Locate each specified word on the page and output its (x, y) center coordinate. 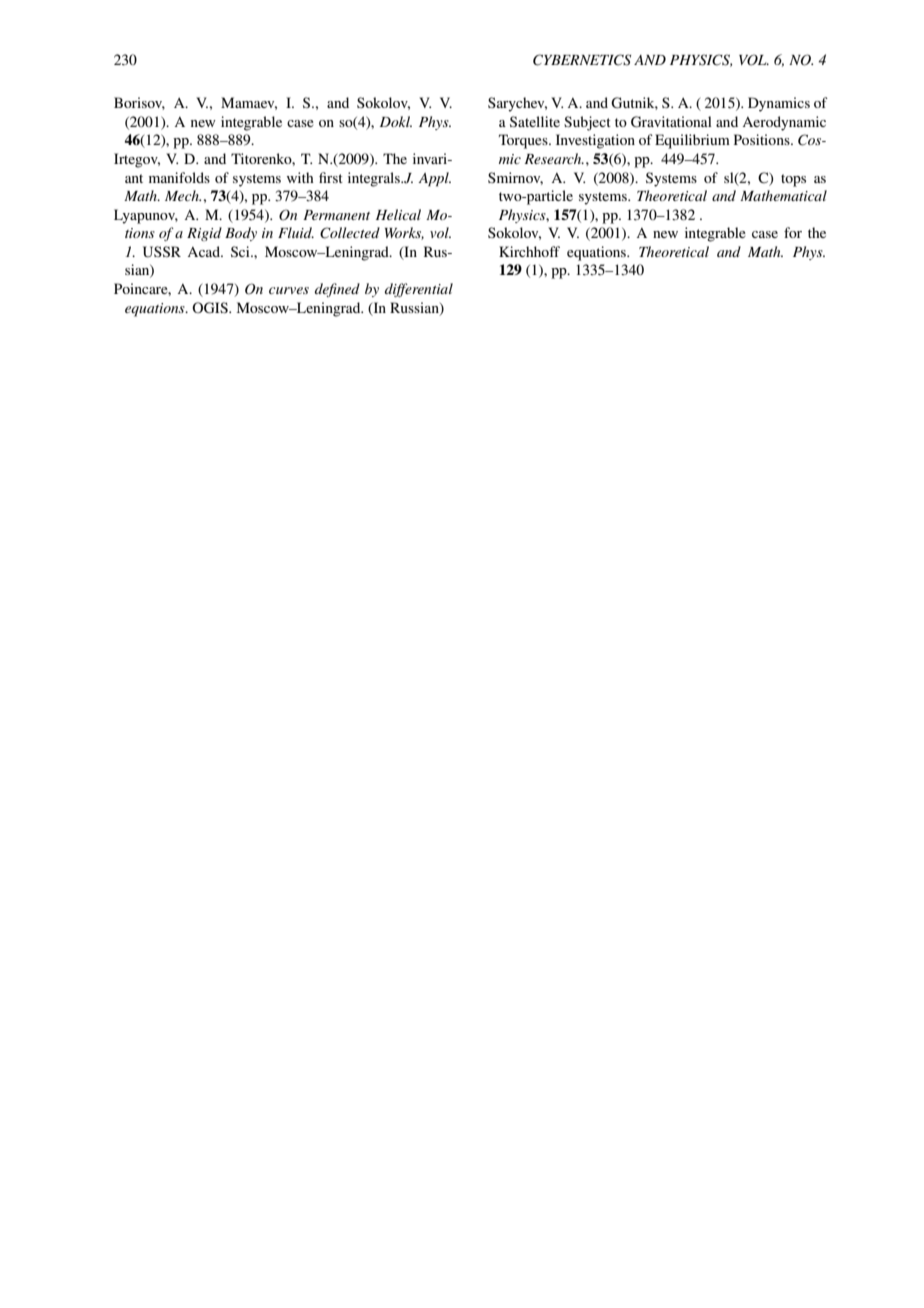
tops (793, 180)
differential (419, 290)
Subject (587, 123)
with (300, 177)
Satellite (535, 121)
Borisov (139, 103)
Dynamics (779, 104)
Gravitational (671, 122)
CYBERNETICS (582, 60)
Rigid (204, 234)
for (793, 232)
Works (404, 233)
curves (289, 290)
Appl (434, 179)
